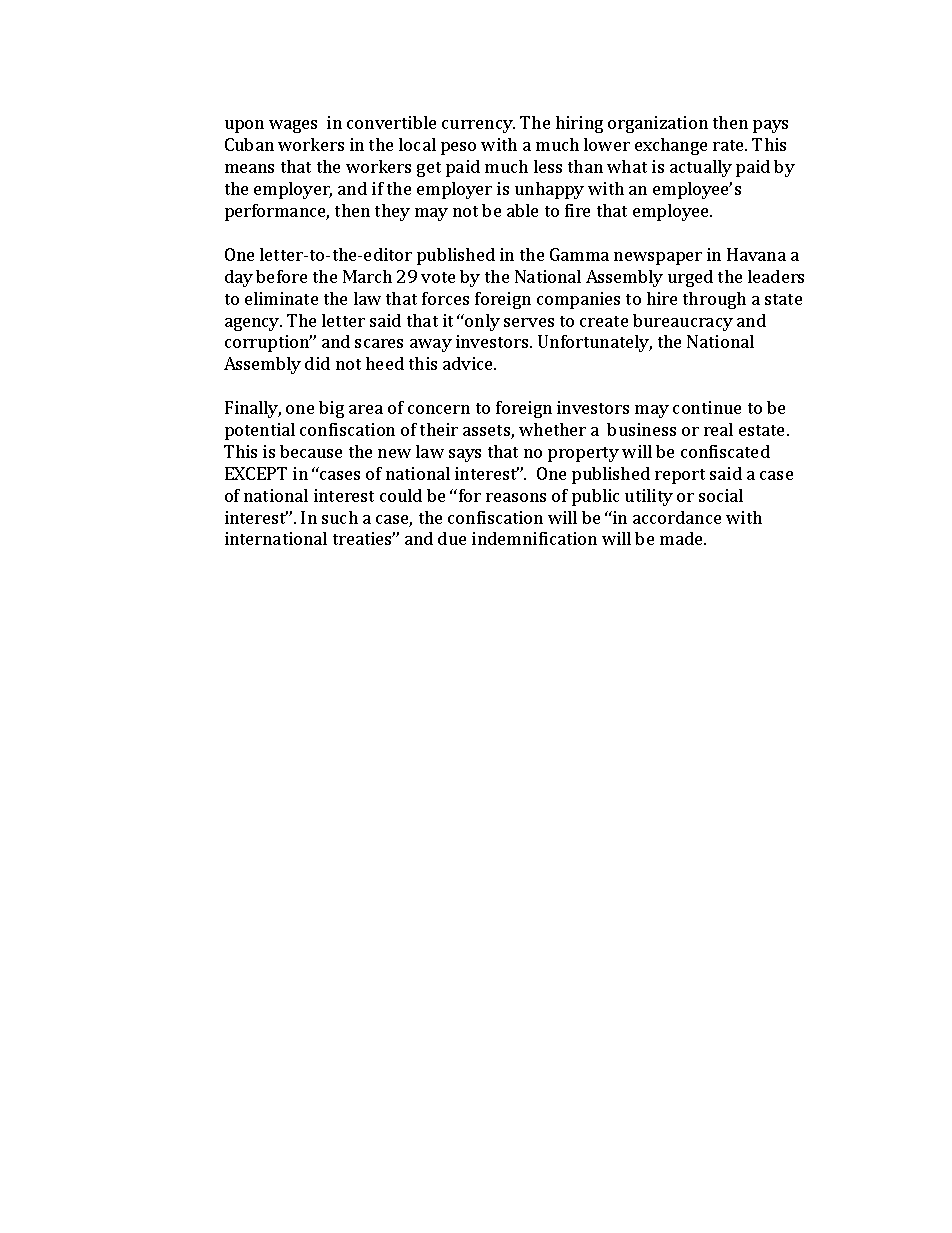  Describe the element at coordinates (478, 126) in the document. I see `currency` at that location.
